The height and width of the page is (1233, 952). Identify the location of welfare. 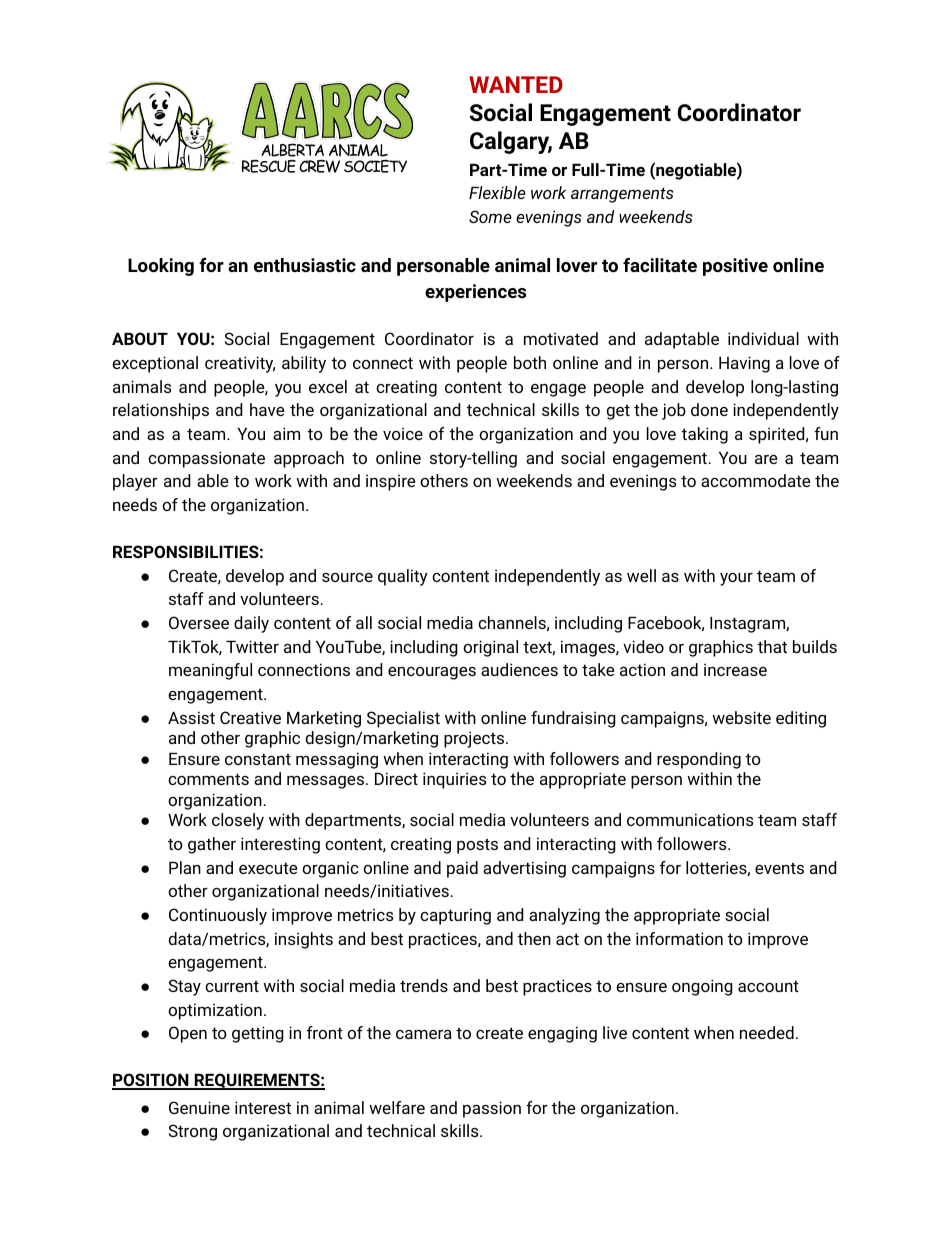
(397, 1107).
